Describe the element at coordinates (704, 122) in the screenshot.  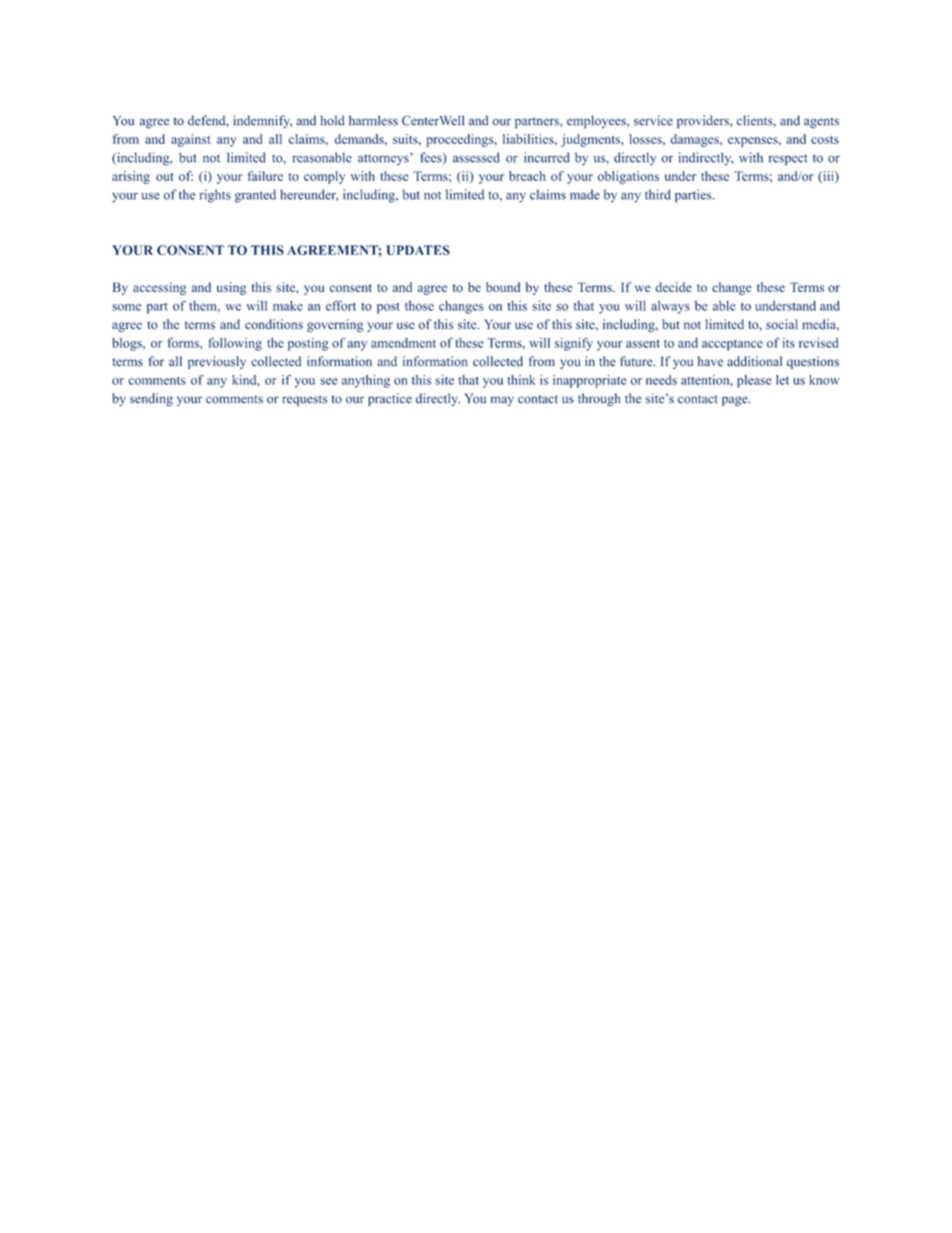
I see `providers` at that location.
